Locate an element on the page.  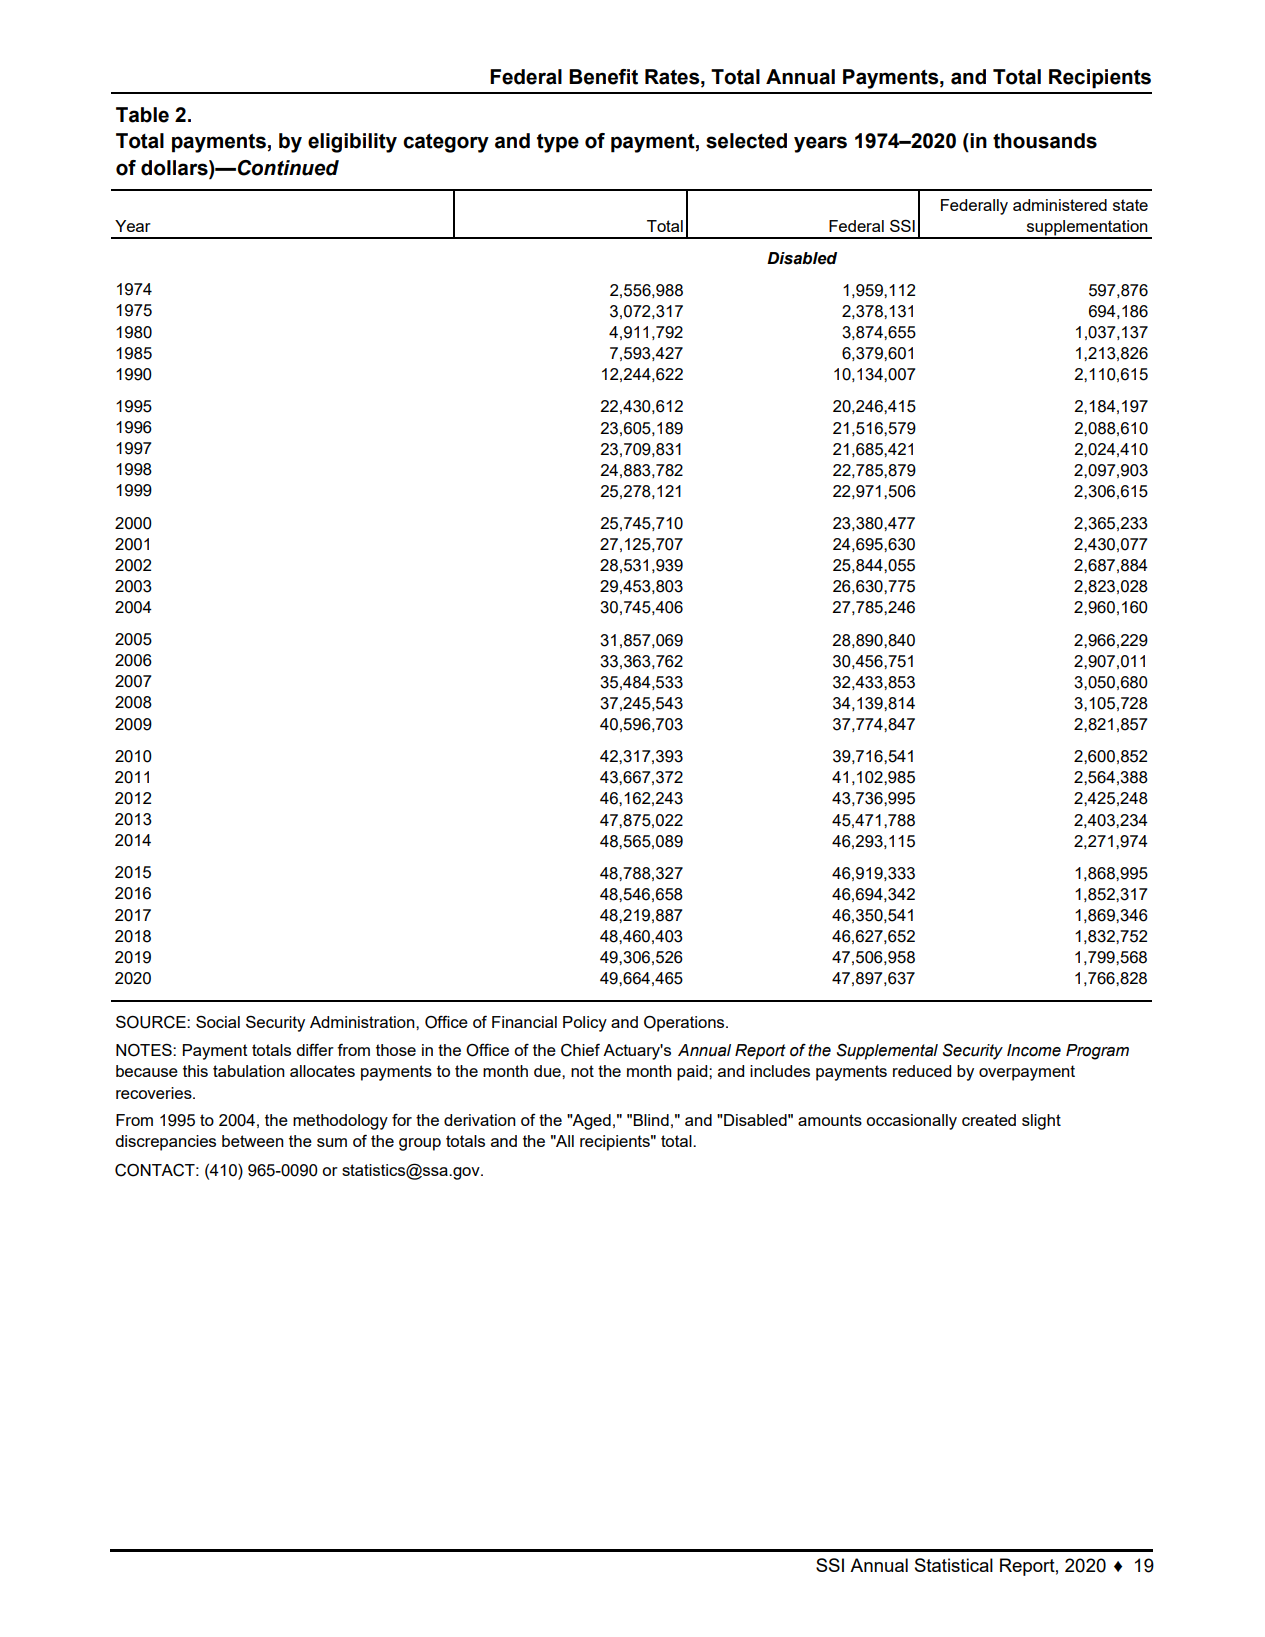
eligibility is located at coordinates (352, 143).
